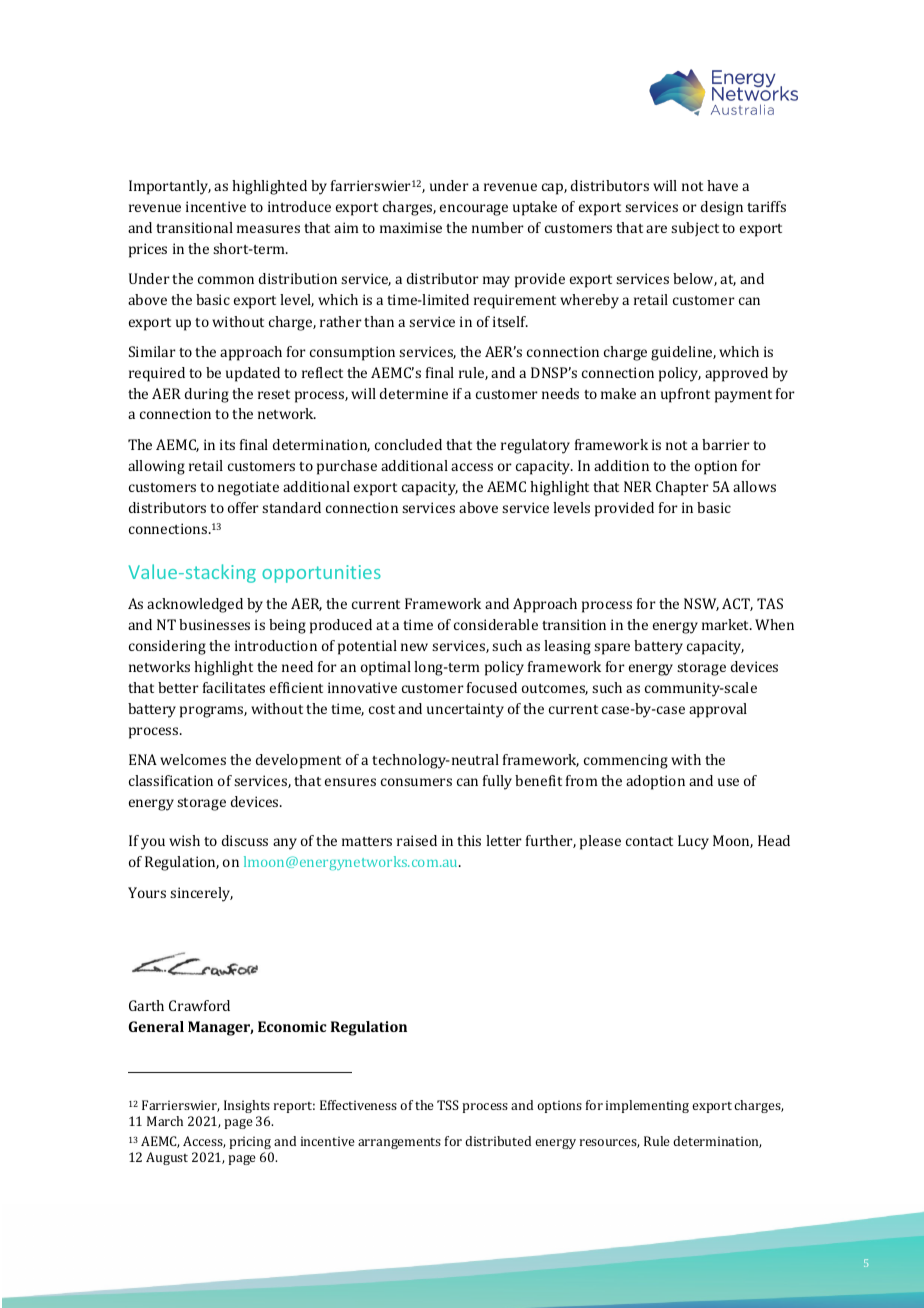  What do you see at coordinates (647, 1106) in the document?
I see `implementing` at bounding box center [647, 1106].
